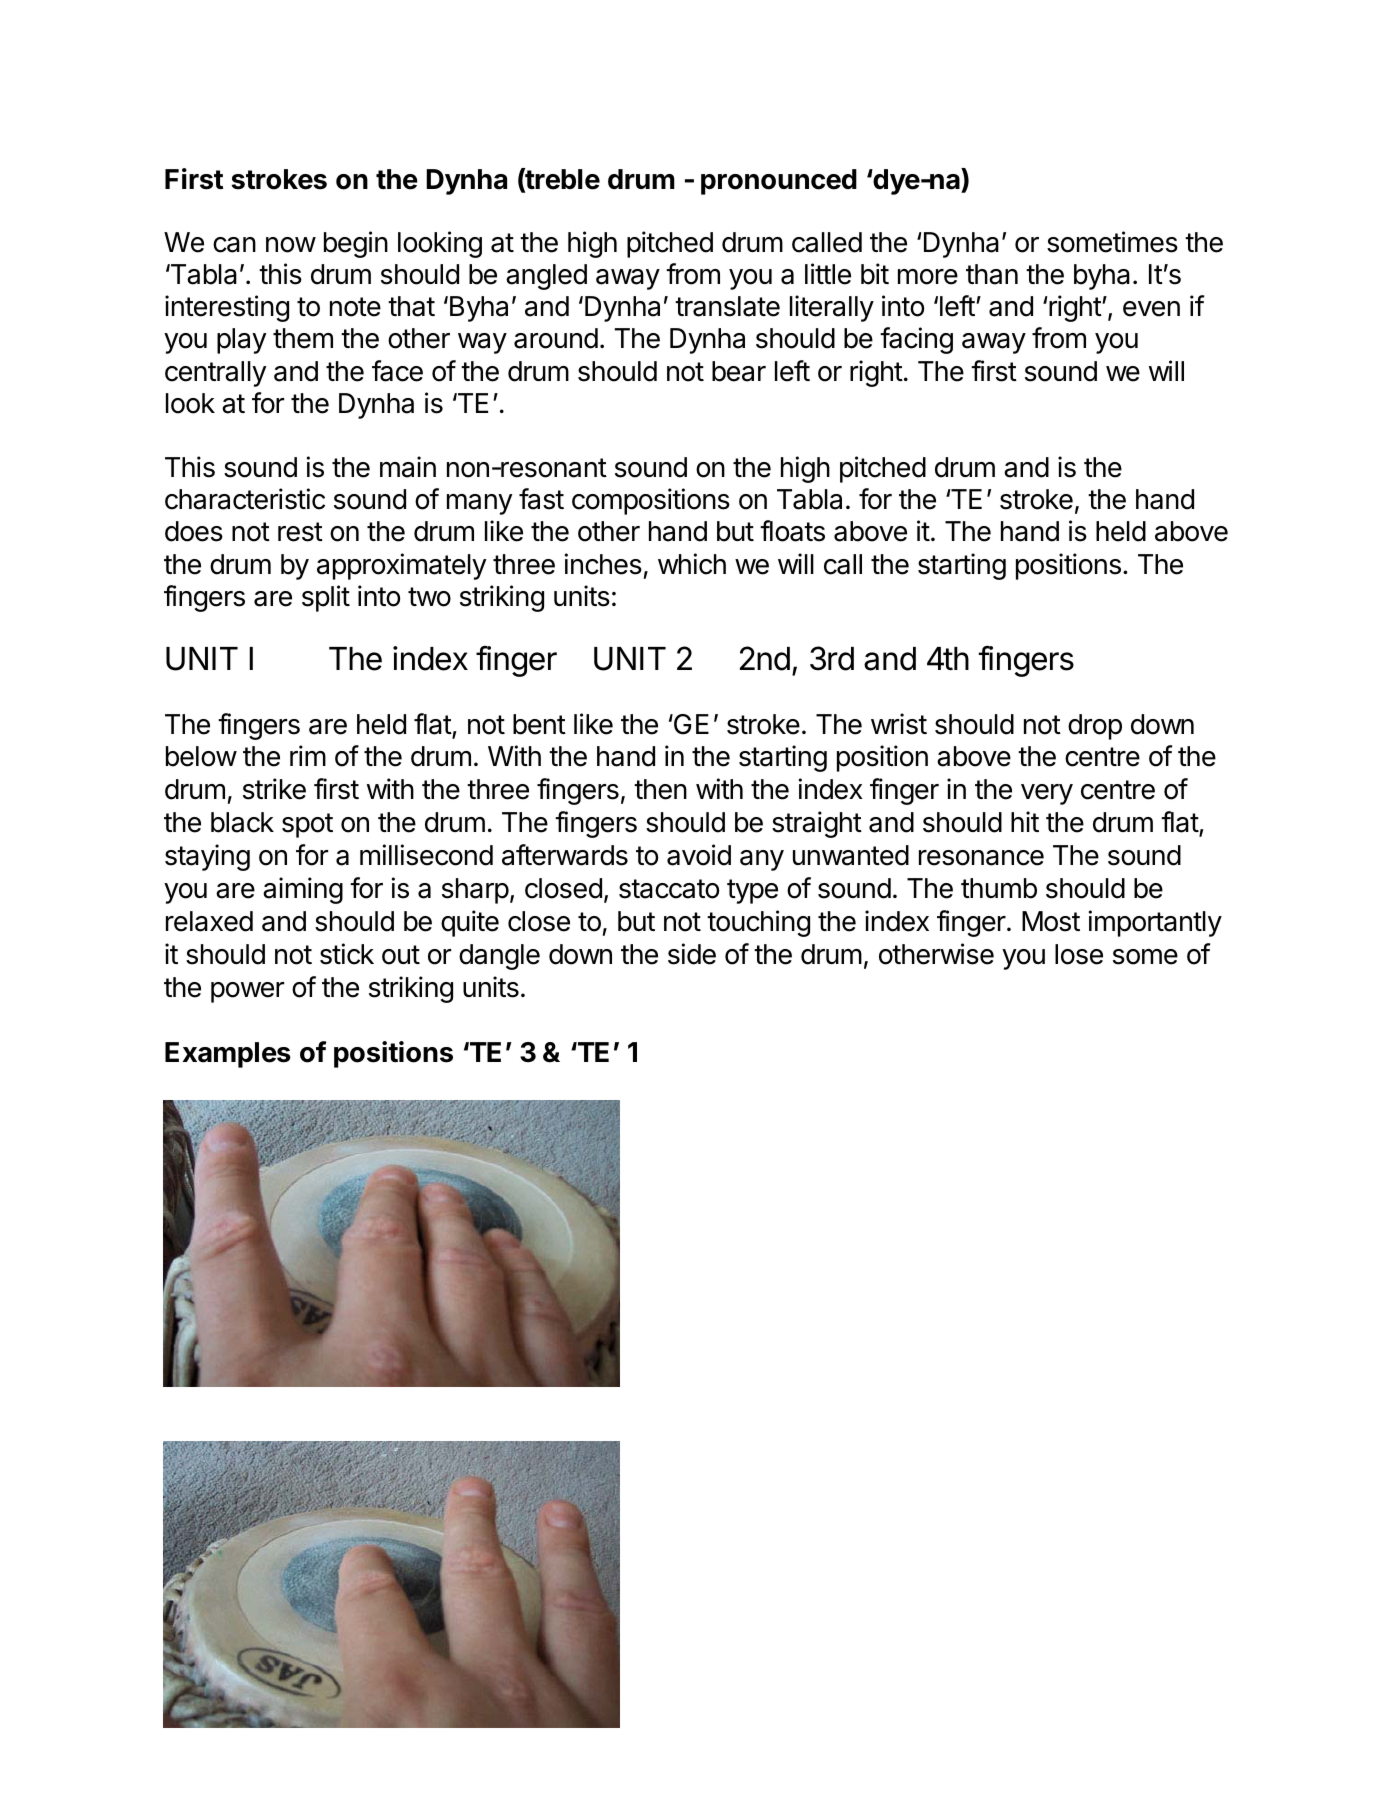 The image size is (1393, 1802). I want to click on avoid, so click(699, 855).
